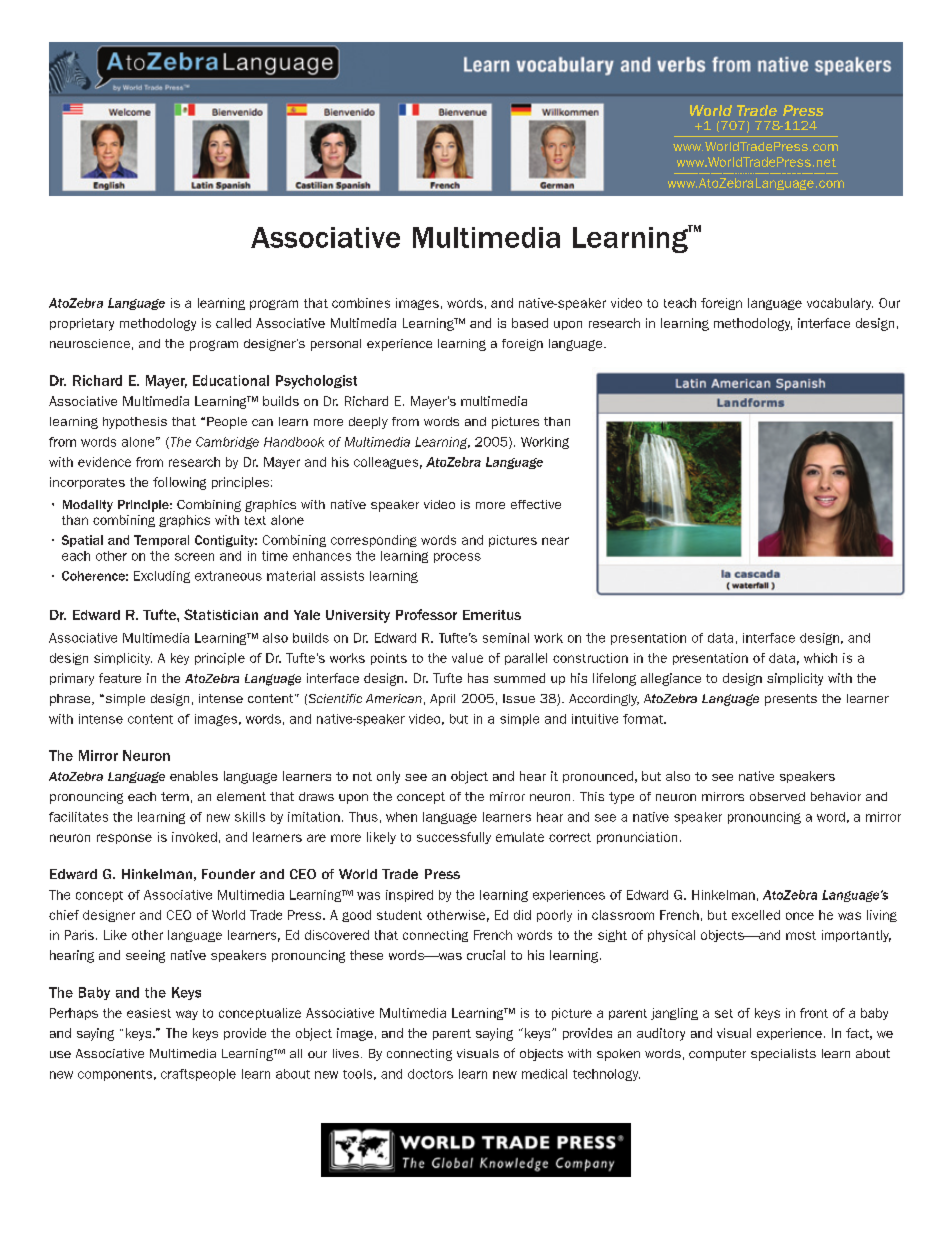  What do you see at coordinates (120, 678) in the page?
I see `feature` at bounding box center [120, 678].
